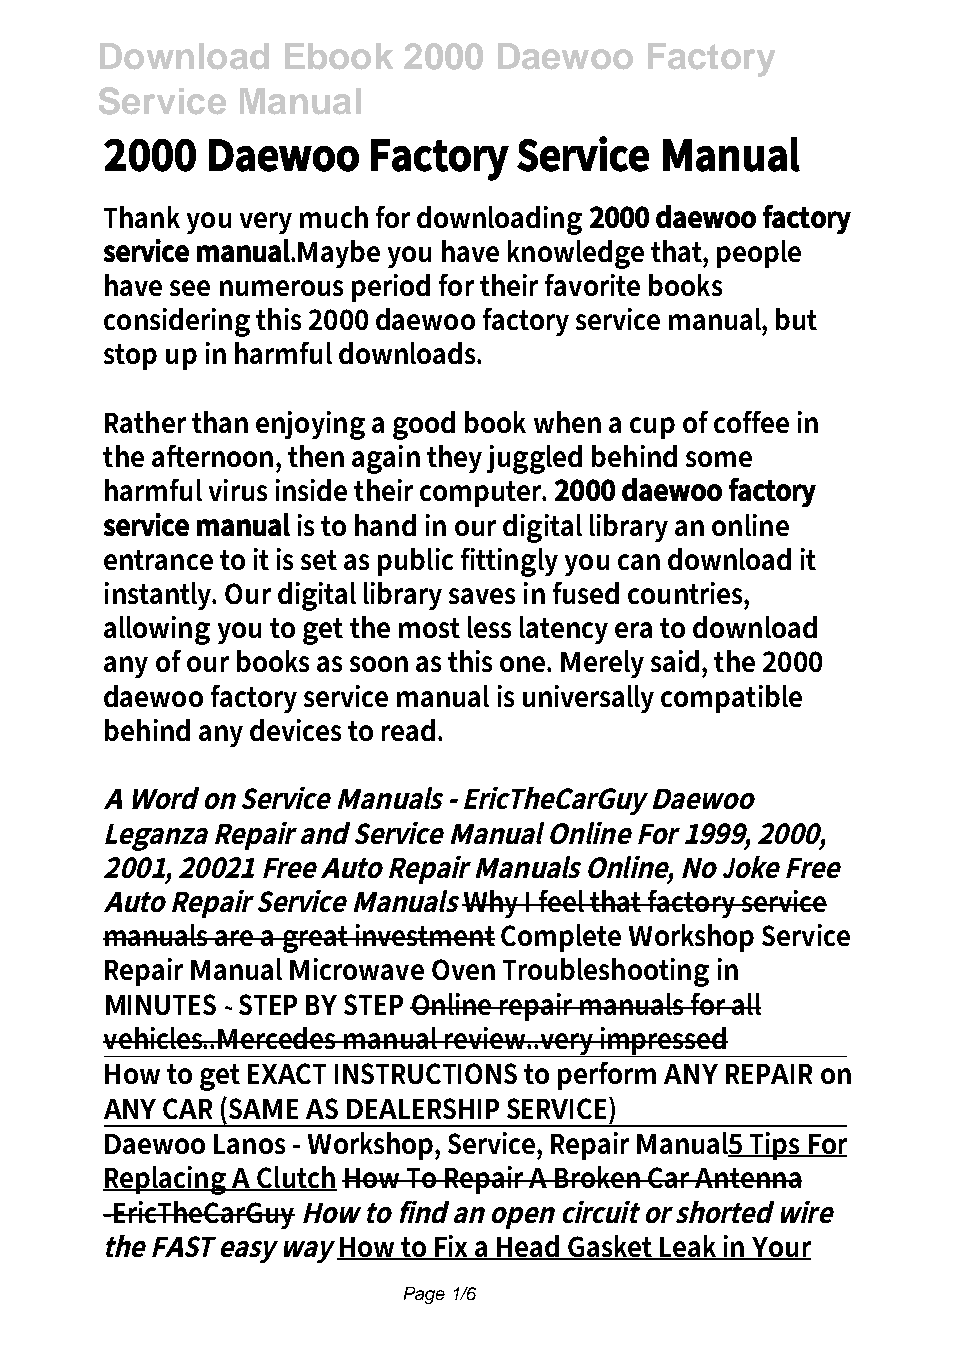 The height and width of the document is (1358, 957). I want to click on people, so click(759, 254).
